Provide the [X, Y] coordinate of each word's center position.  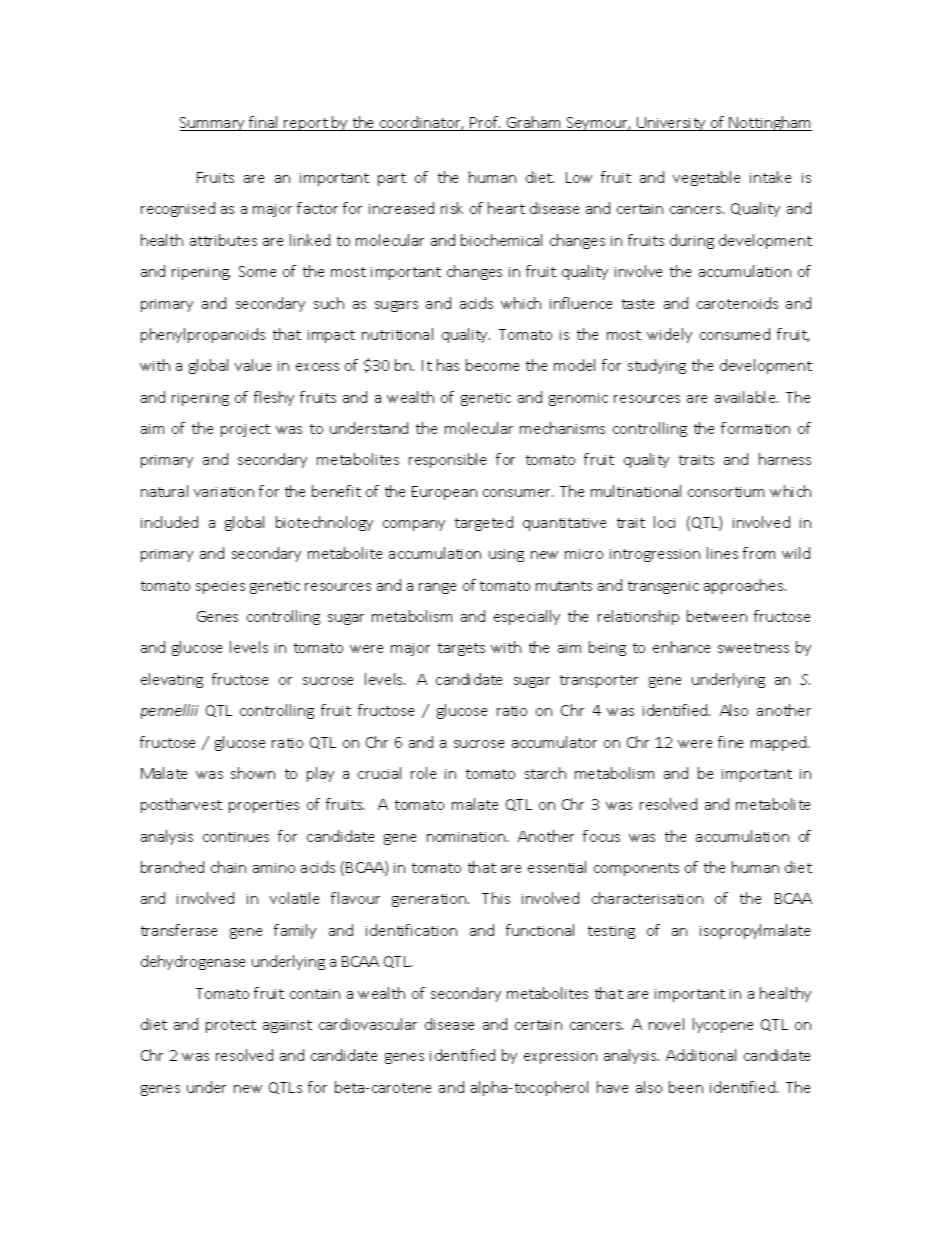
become [492, 365]
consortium [726, 492]
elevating [172, 680]
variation [224, 492]
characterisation [647, 898]
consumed [735, 334]
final [264, 123]
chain [228, 867]
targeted [484, 523]
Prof [484, 123]
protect [231, 1026]
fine [730, 742]
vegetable [706, 178]
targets [461, 649]
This [496, 898]
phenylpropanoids [203, 335]
